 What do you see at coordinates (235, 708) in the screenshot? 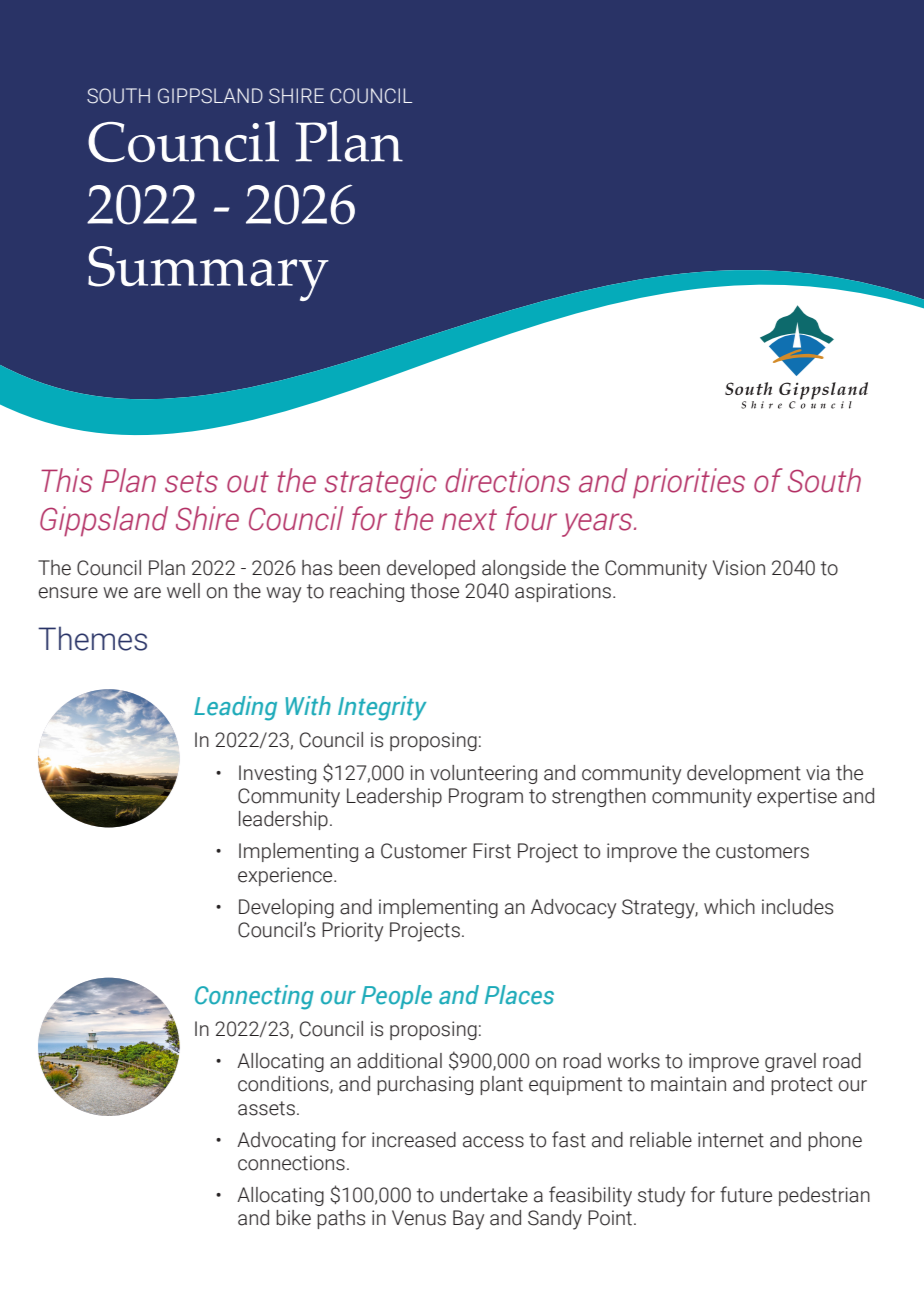
I see `Leading` at bounding box center [235, 708].
